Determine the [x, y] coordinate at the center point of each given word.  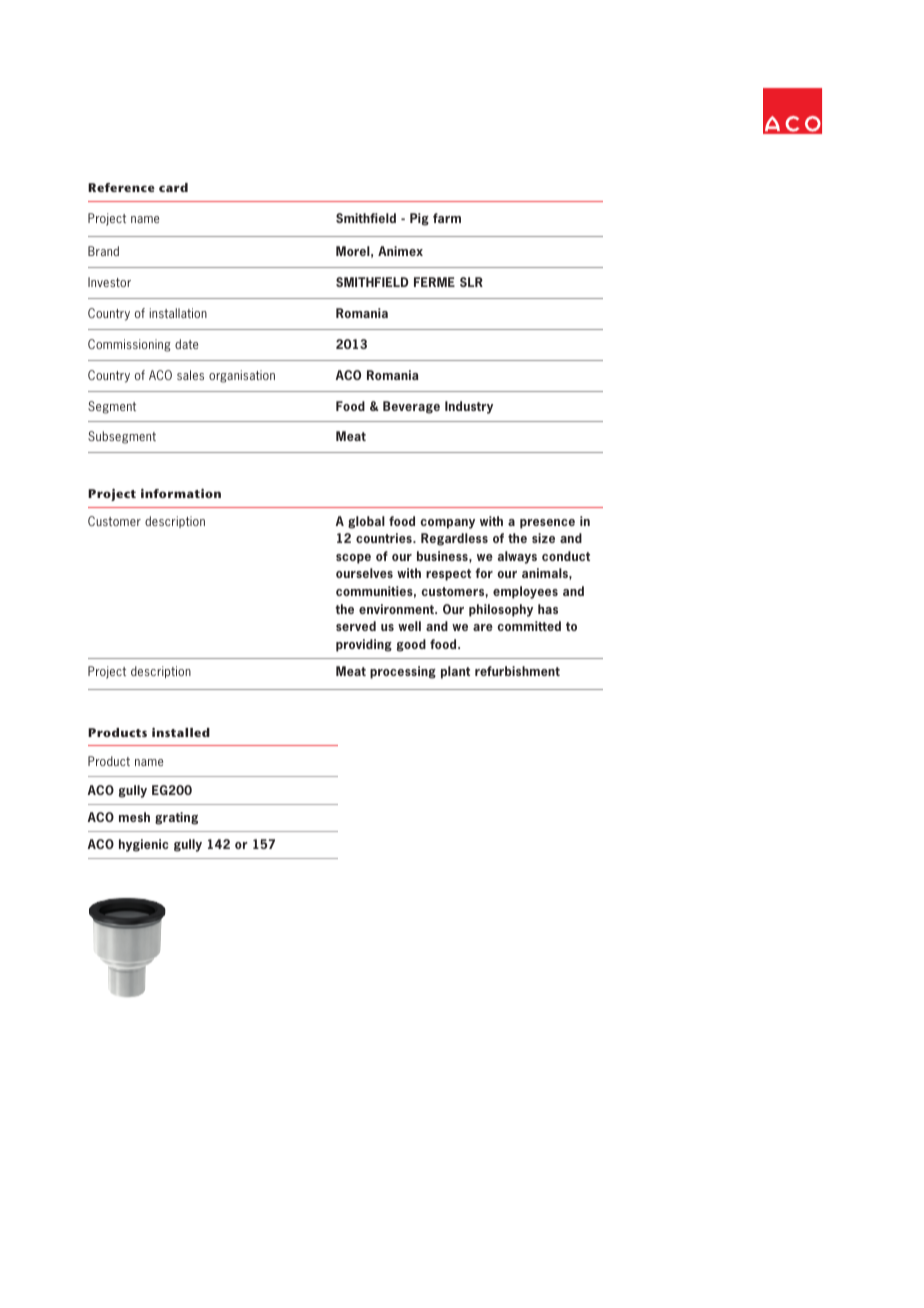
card [173, 187]
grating [176, 818]
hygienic [143, 845]
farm [447, 218]
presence [547, 524]
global [366, 522]
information [181, 493]
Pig [419, 219]
